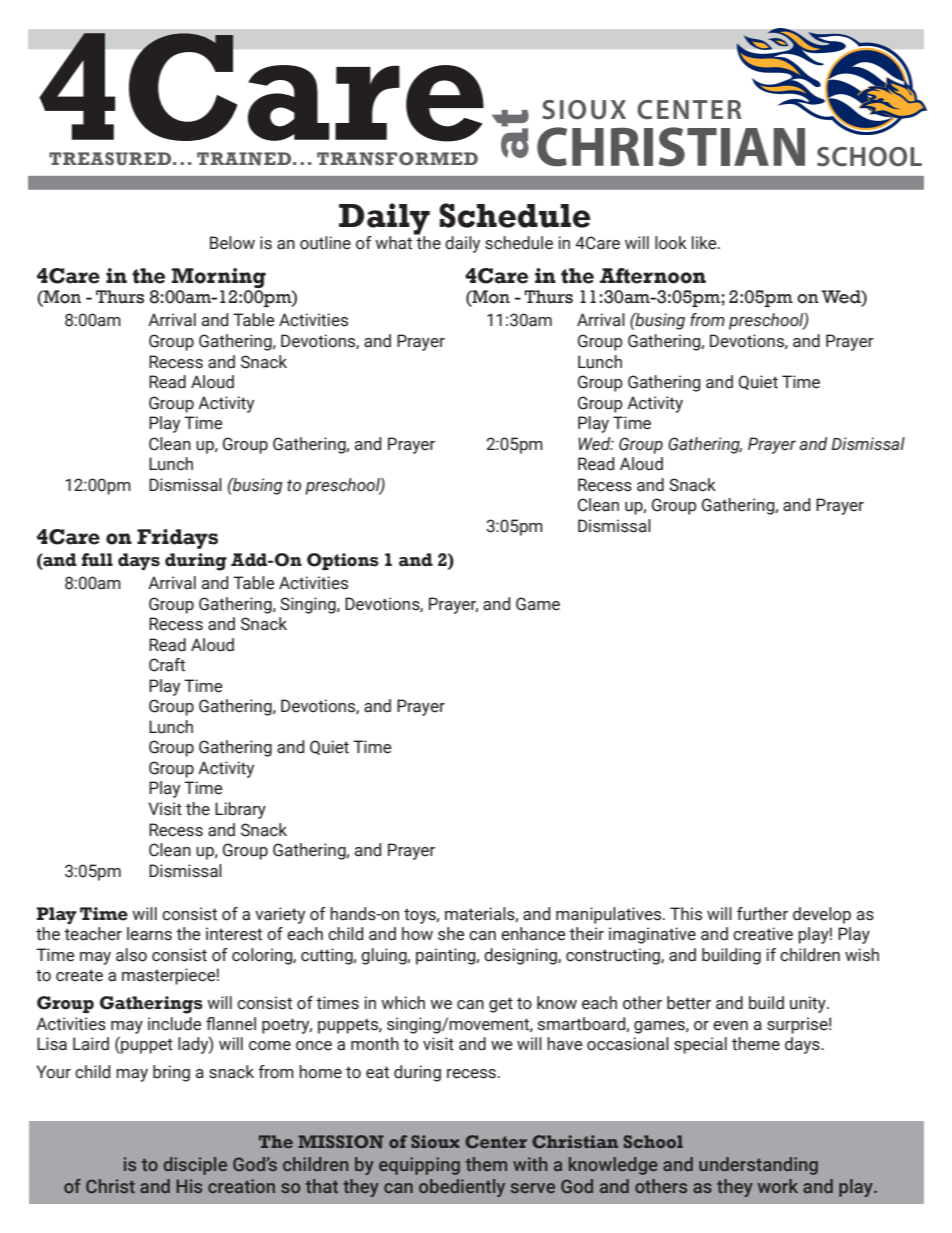  Describe the element at coordinates (240, 810) in the image. I see `Library` at that location.
